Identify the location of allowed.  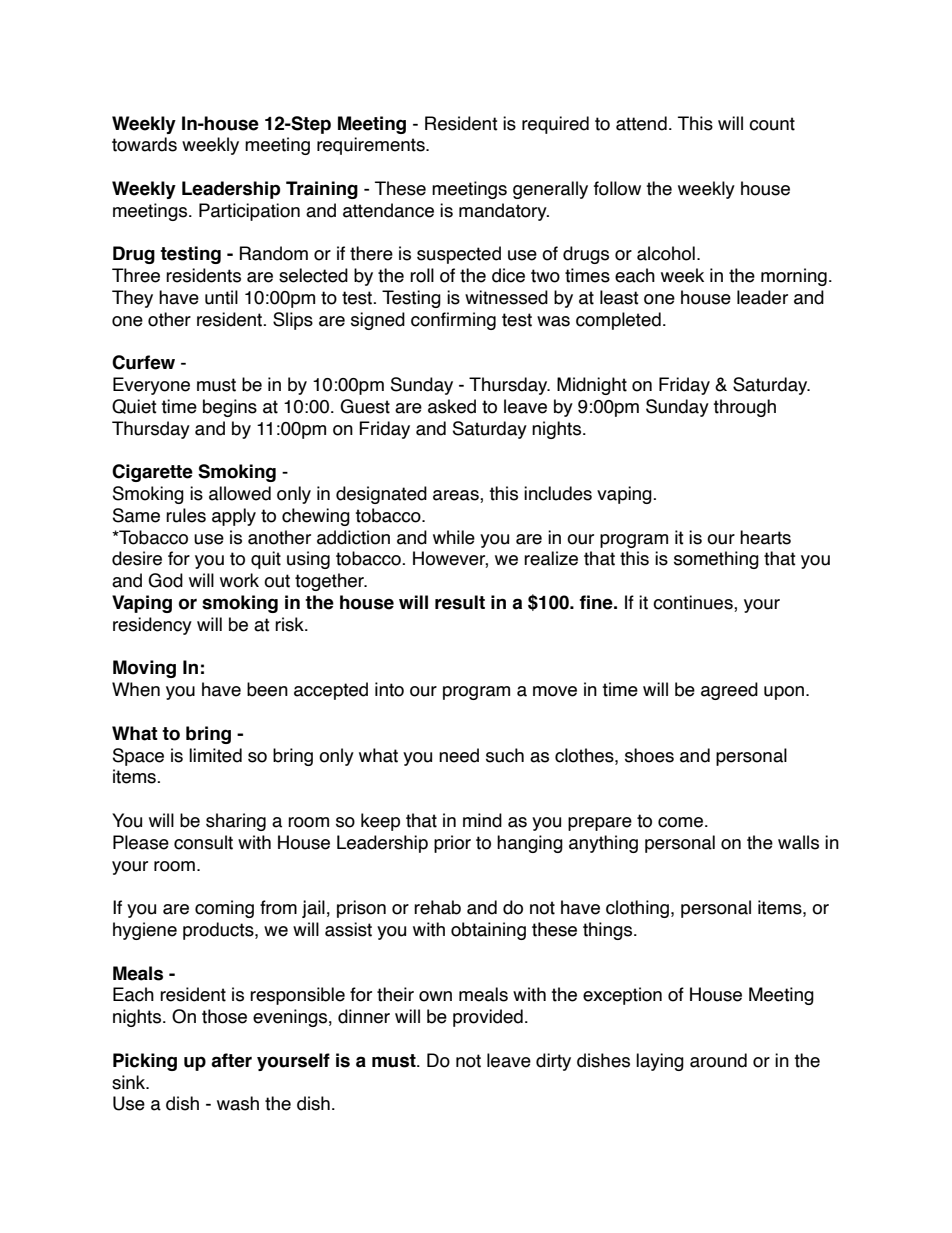
(240, 493).
